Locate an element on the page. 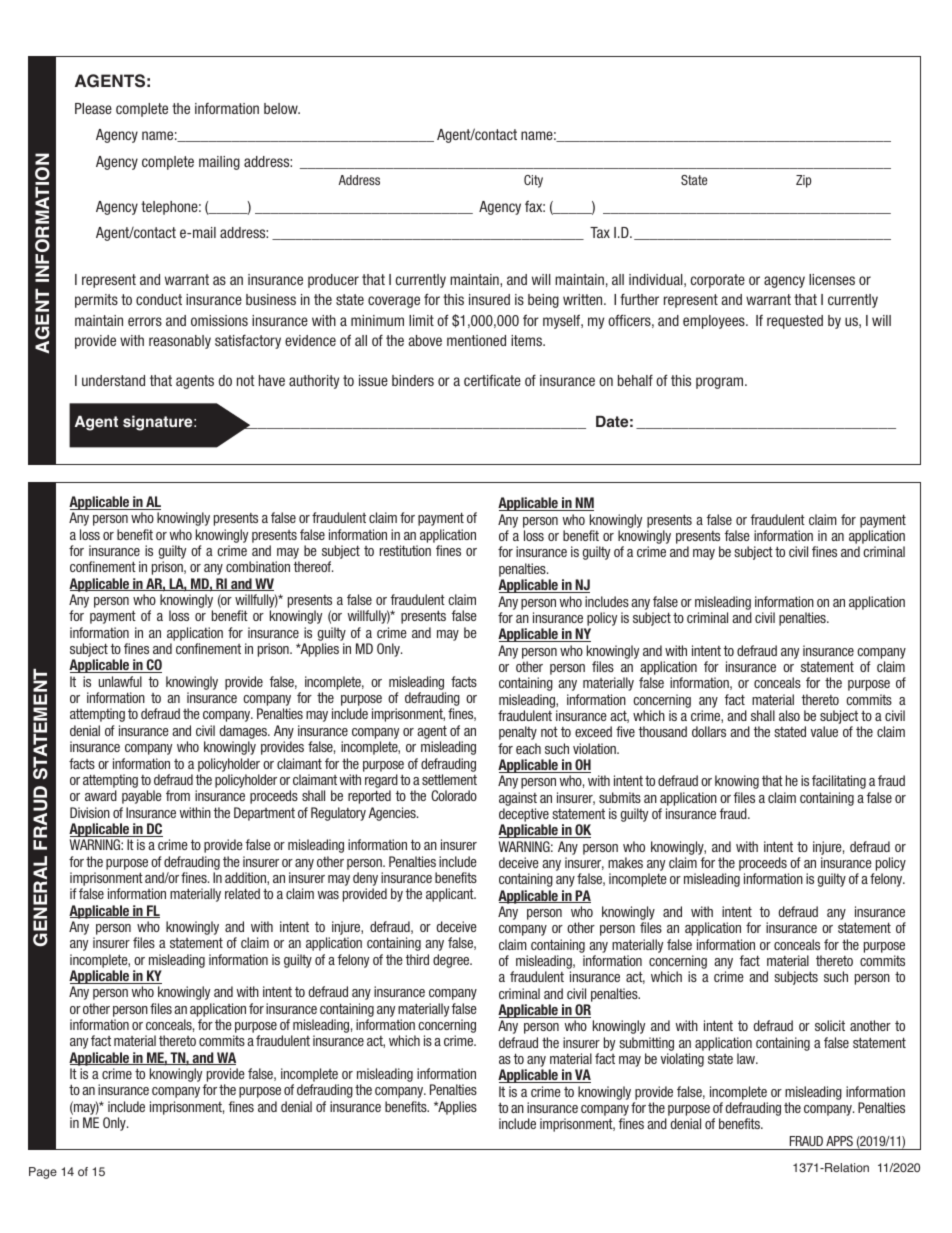 This document has width=952, height=1233. applicant is located at coordinates (451, 895).
